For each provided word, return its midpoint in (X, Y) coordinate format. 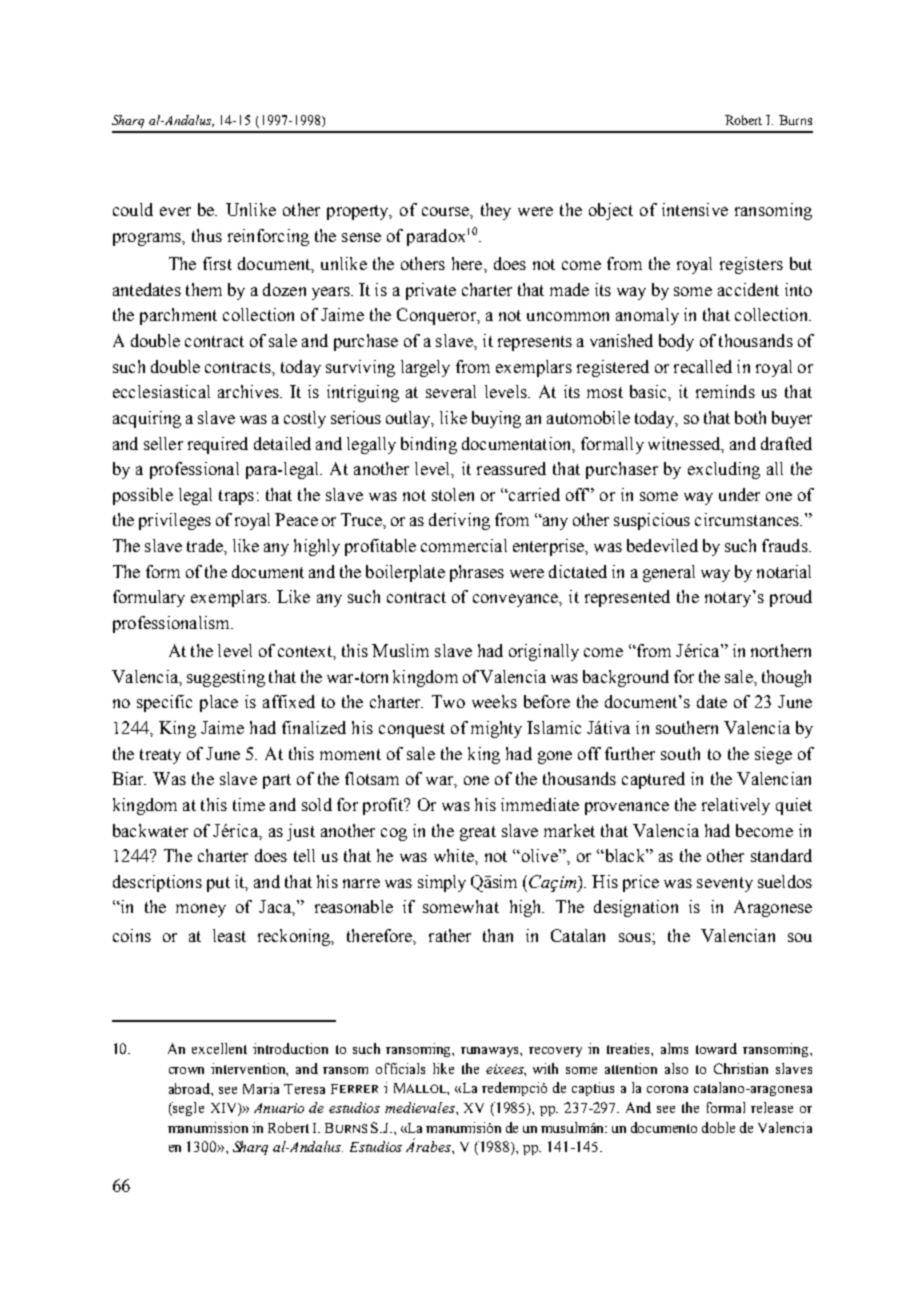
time (249, 804)
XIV (225, 1109)
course (446, 211)
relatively (736, 806)
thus (207, 235)
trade (206, 545)
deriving (459, 521)
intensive (695, 209)
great (478, 833)
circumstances (748, 519)
